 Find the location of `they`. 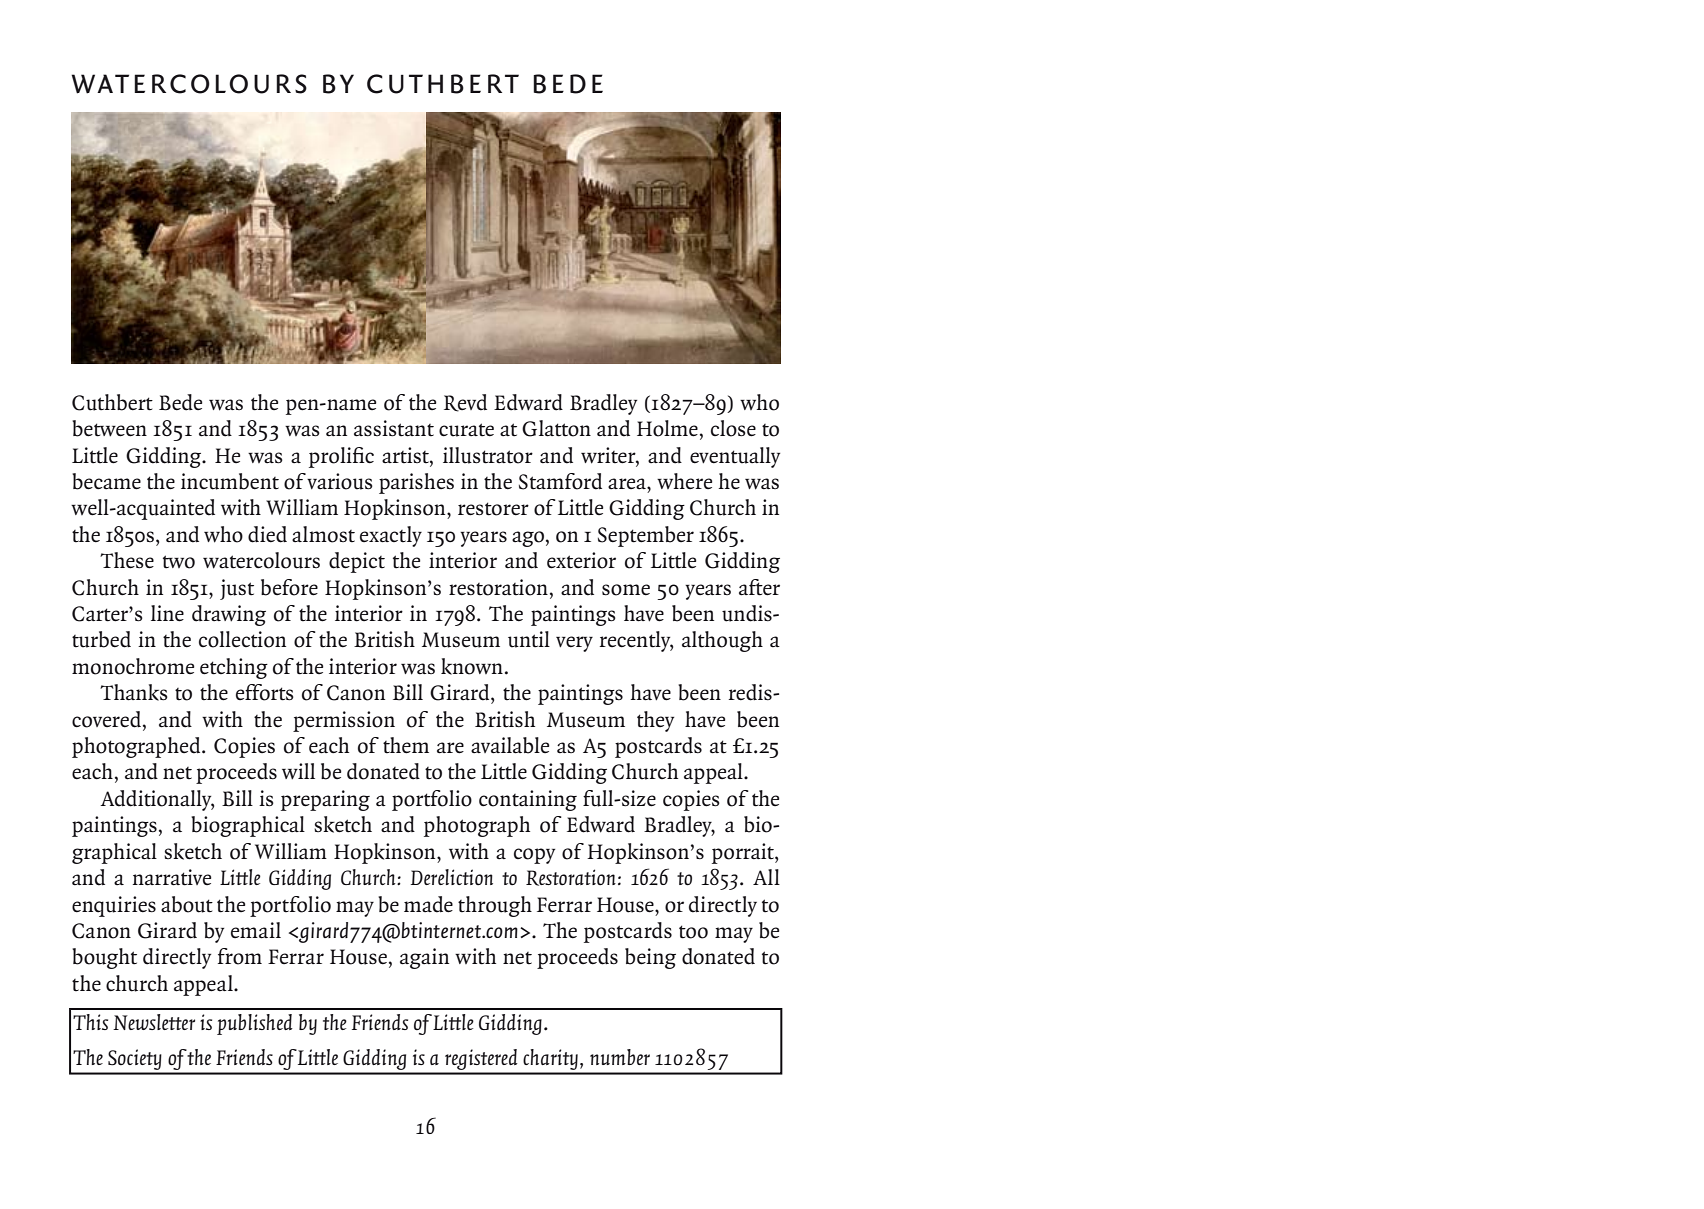

they is located at coordinates (655, 721).
